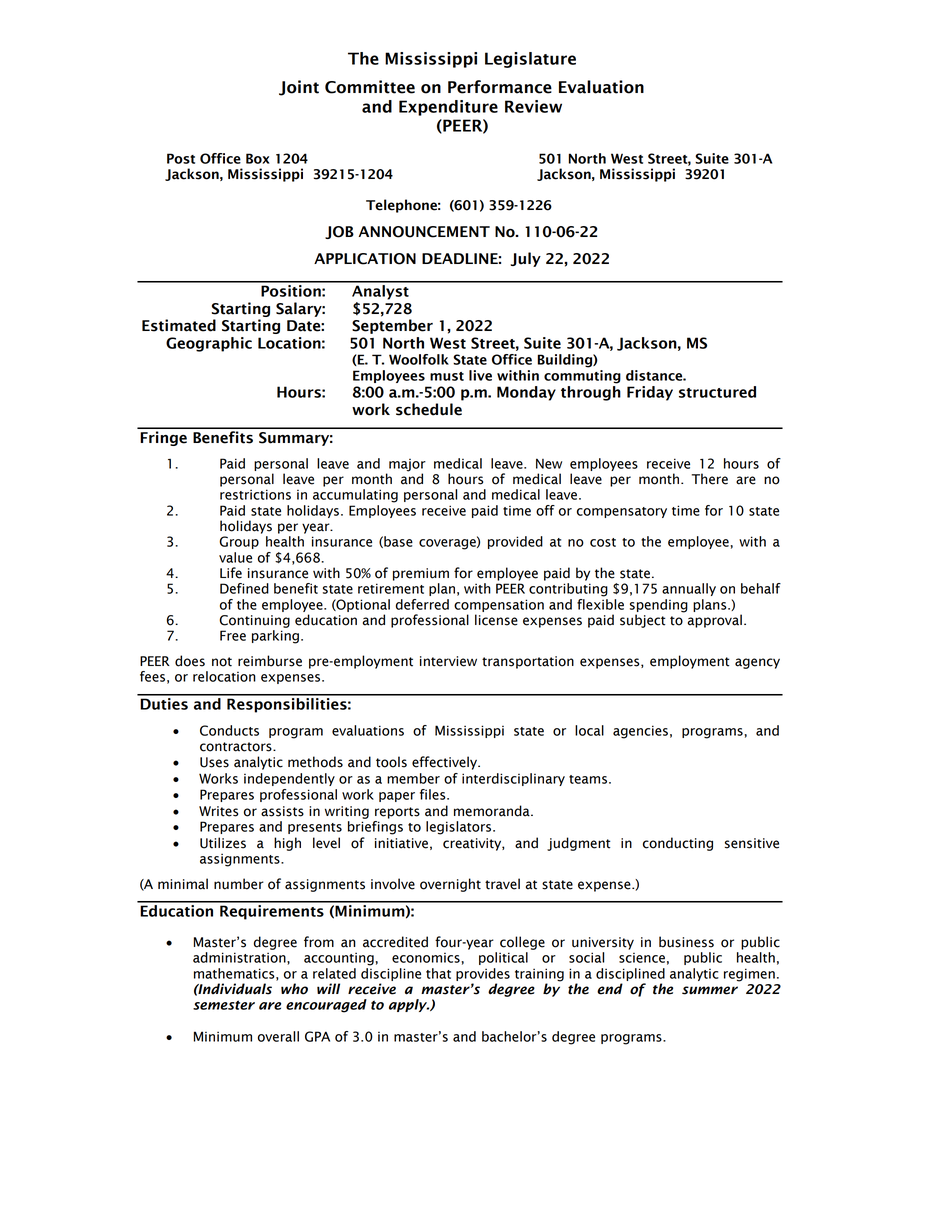 The height and width of the screenshot is (1232, 952). Describe the element at coordinates (446, 763) in the screenshot. I see `effectively` at that location.
